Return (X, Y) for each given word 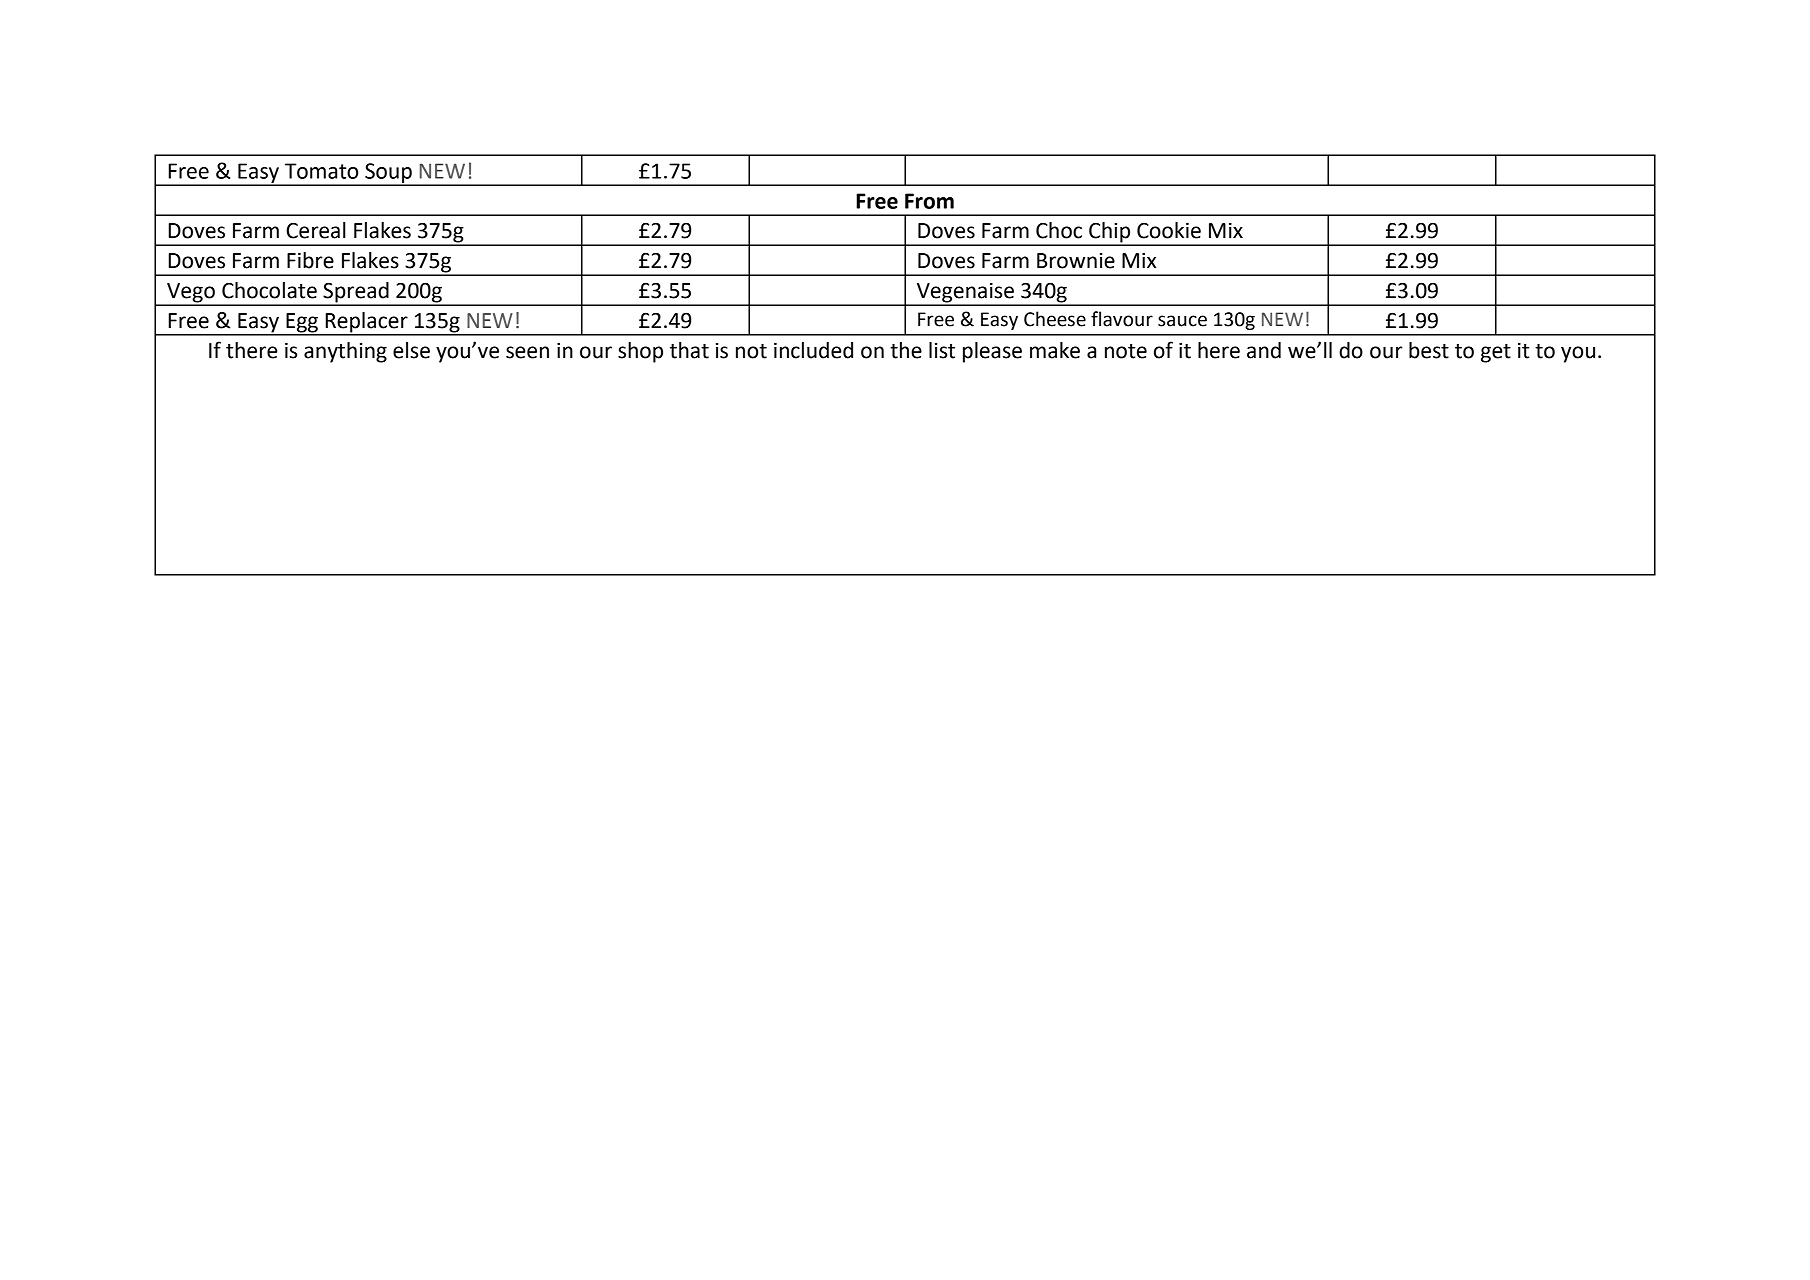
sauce (1182, 321)
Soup (388, 174)
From (929, 201)
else (411, 350)
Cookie (1169, 230)
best (1429, 350)
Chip (1110, 233)
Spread (356, 293)
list (942, 350)
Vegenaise (965, 294)
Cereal (316, 230)
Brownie (1076, 261)
